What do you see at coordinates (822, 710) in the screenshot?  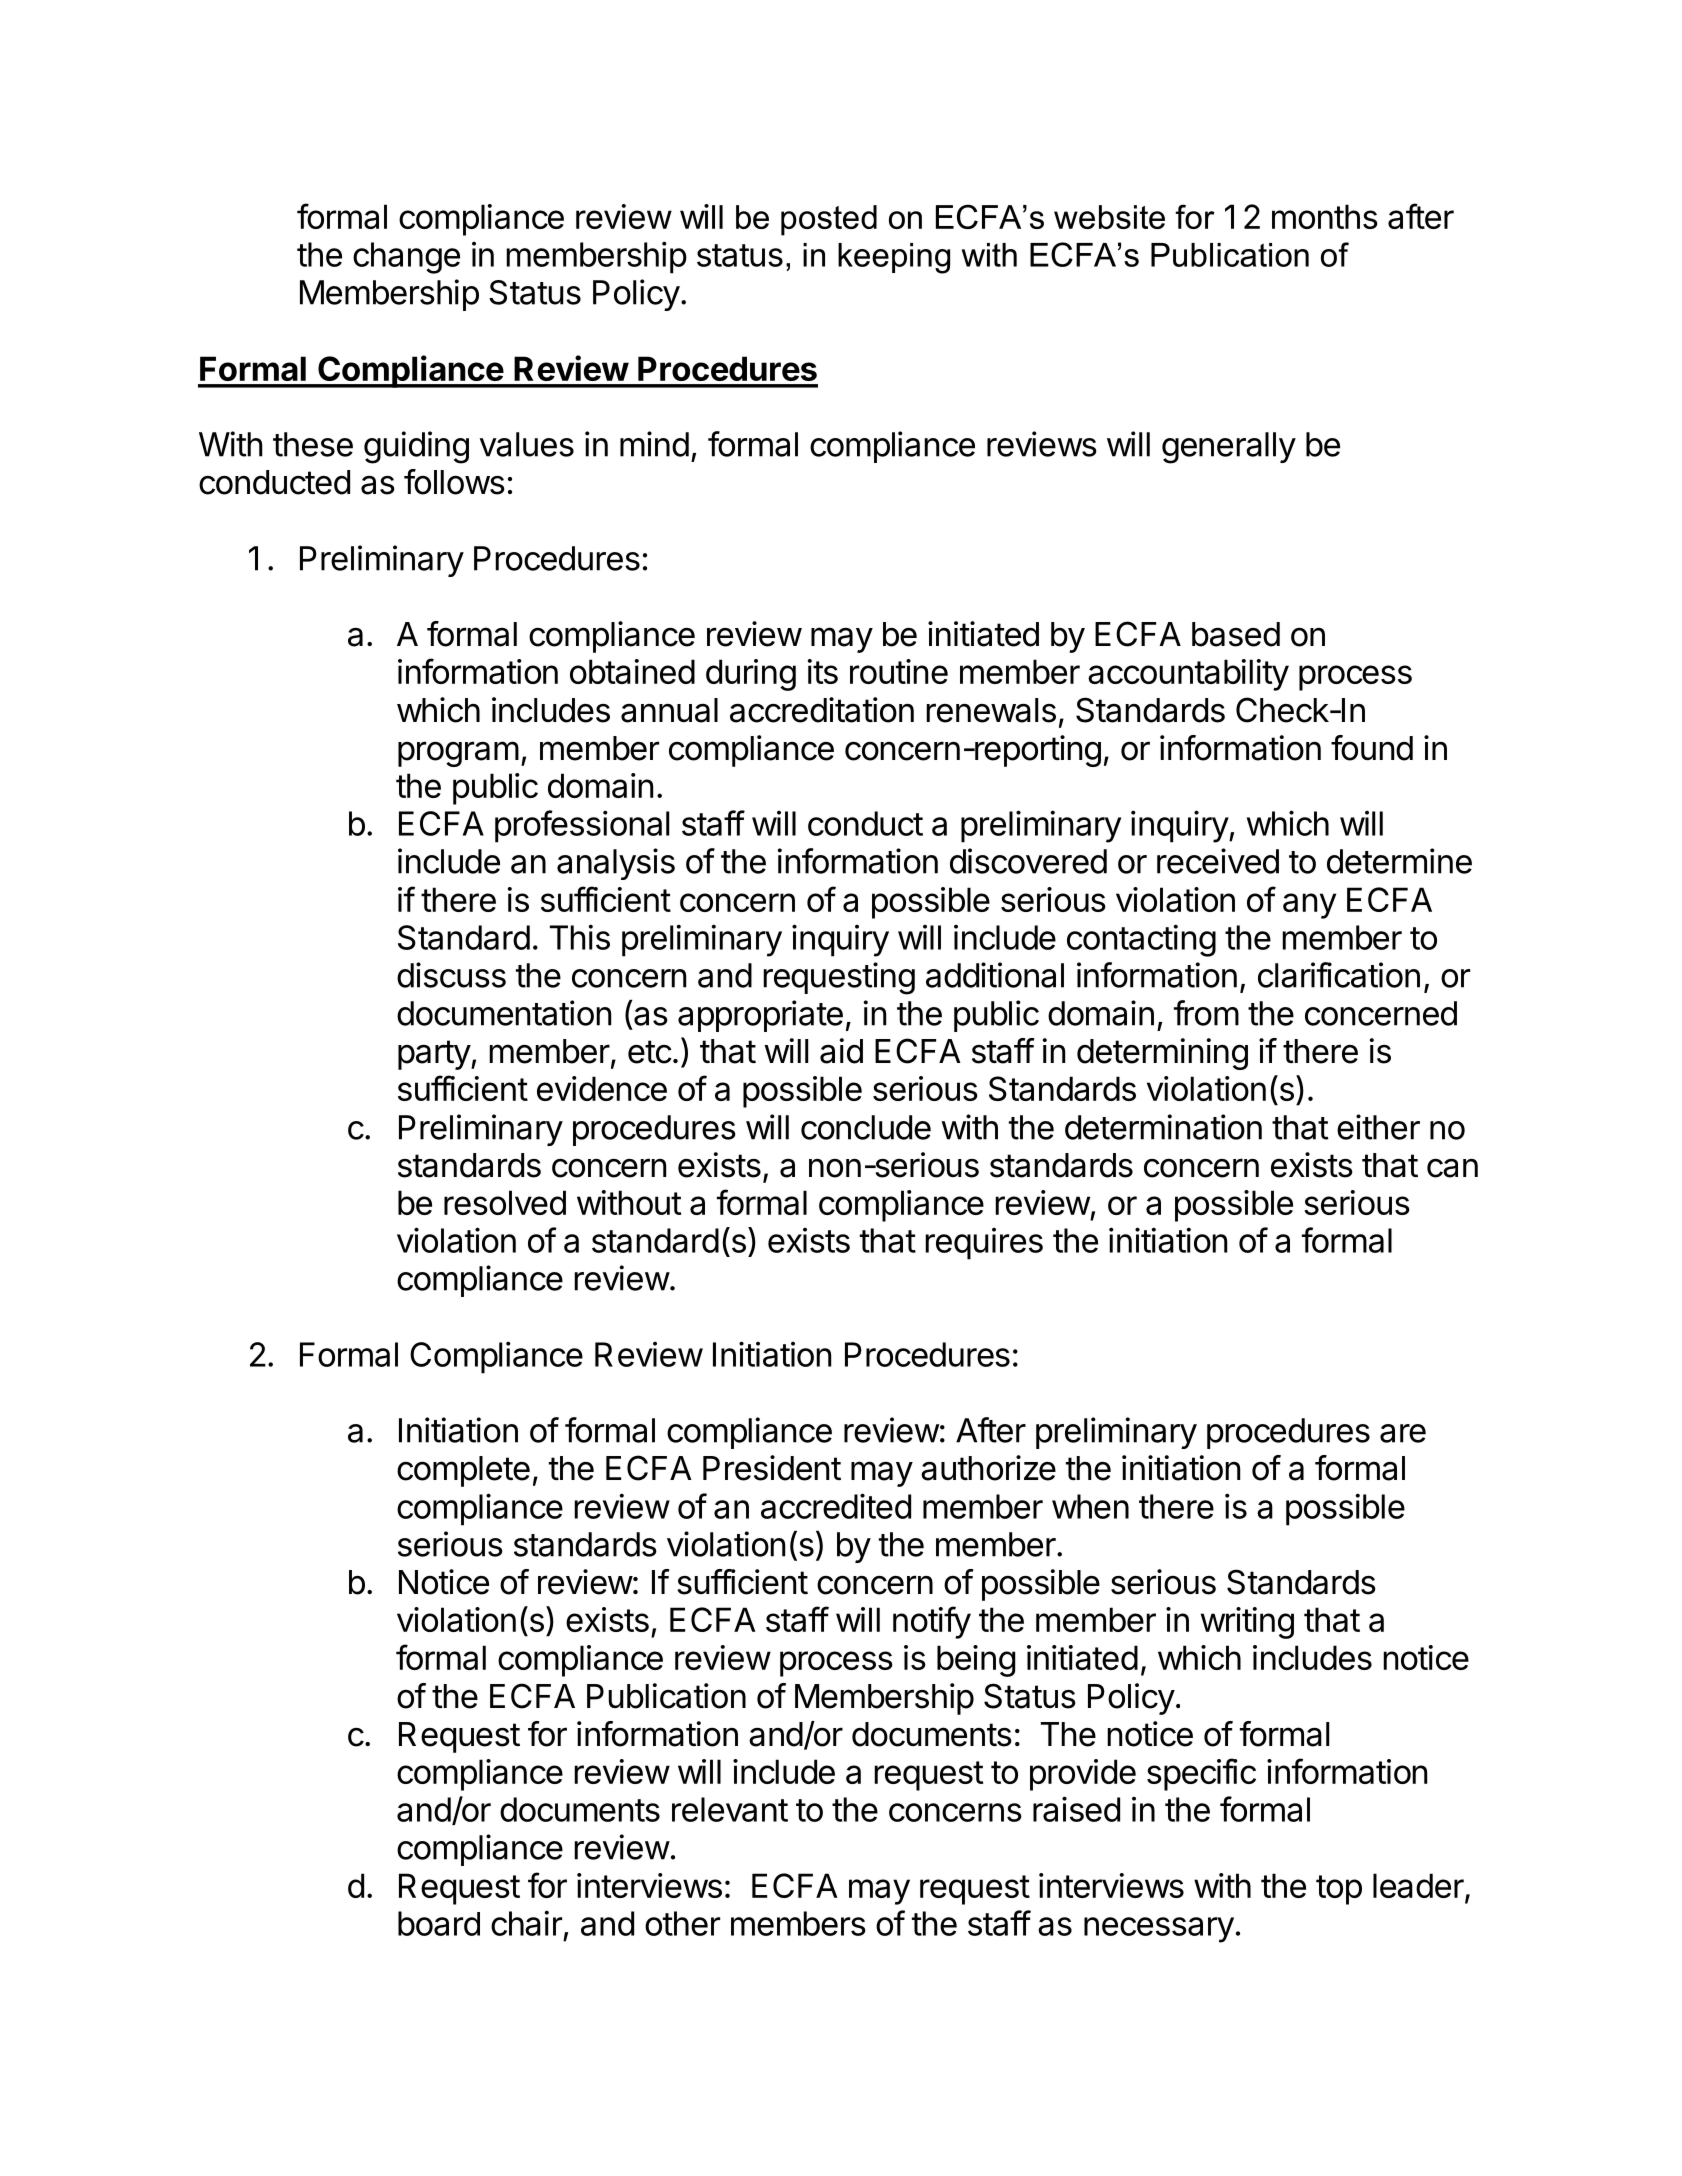 I see `accreditation` at bounding box center [822, 710].
